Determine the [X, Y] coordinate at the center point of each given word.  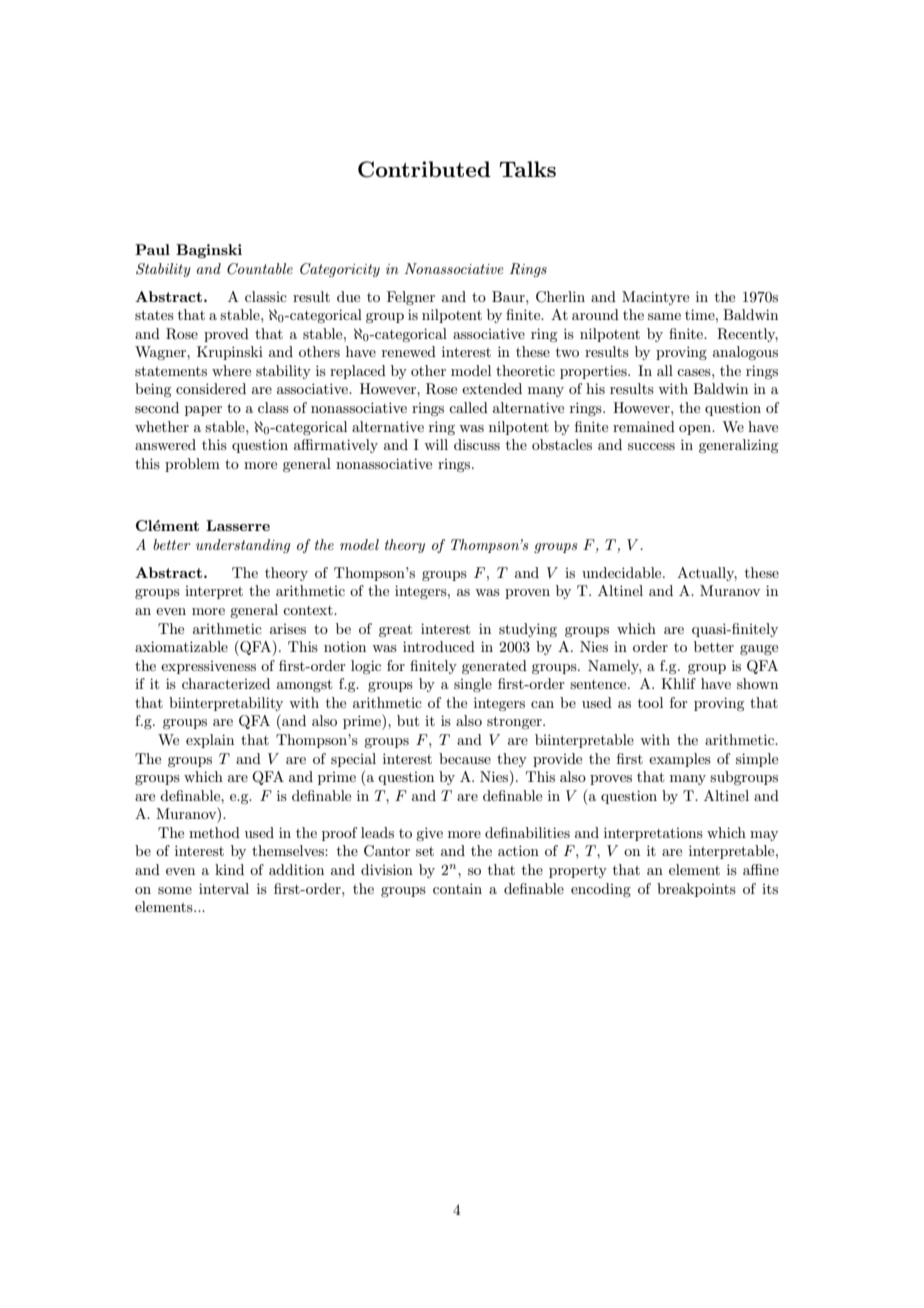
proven [527, 594]
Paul [152, 249]
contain [457, 888]
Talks [528, 169]
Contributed [424, 169]
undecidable [623, 572]
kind [229, 869]
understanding [243, 546]
